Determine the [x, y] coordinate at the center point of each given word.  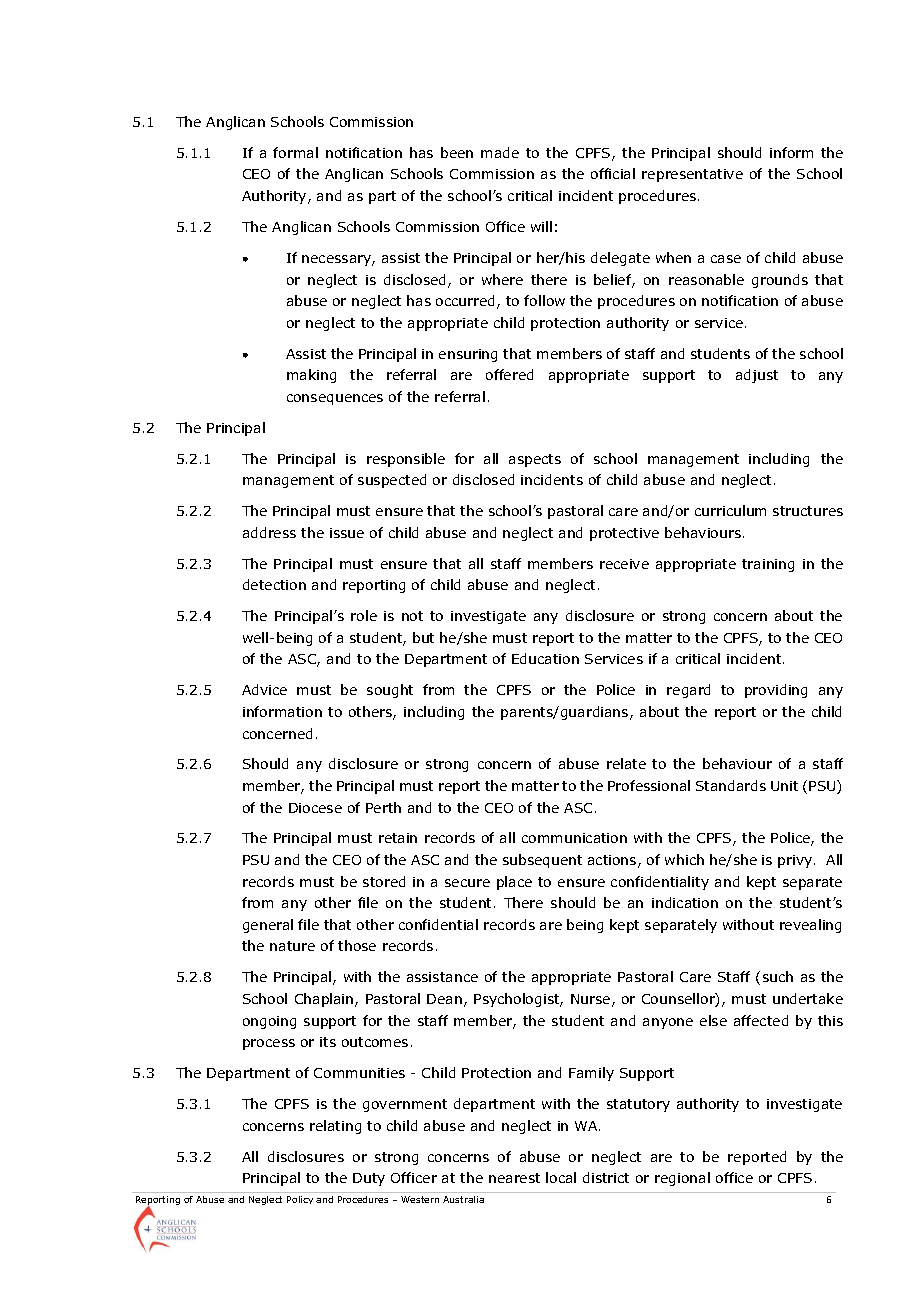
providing [776, 691]
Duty [369, 1179]
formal [295, 152]
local [561, 1177]
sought [390, 691]
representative [692, 175]
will [541, 226]
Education [545, 658]
